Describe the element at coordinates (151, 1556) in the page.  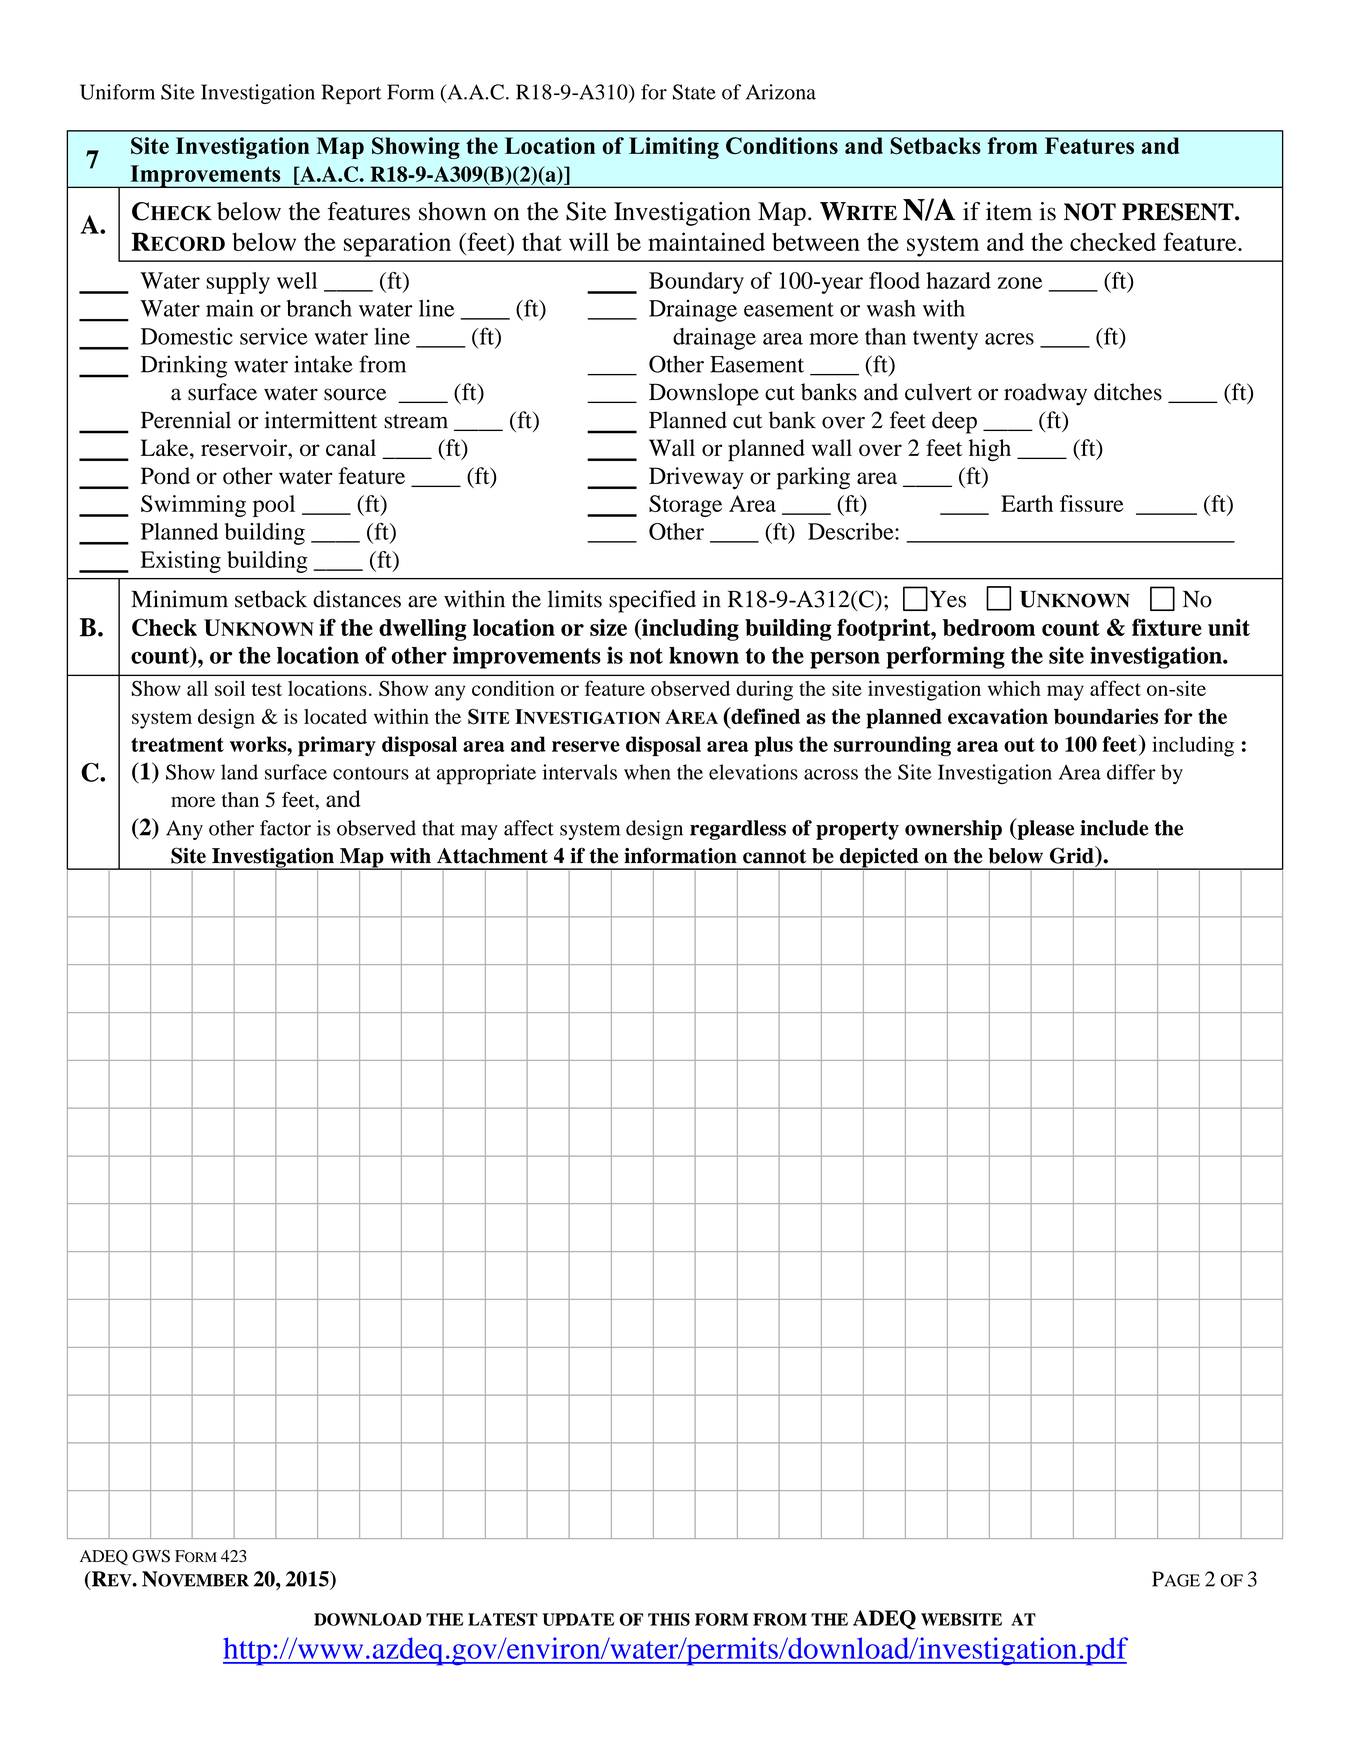
I see `GWS` at that location.
